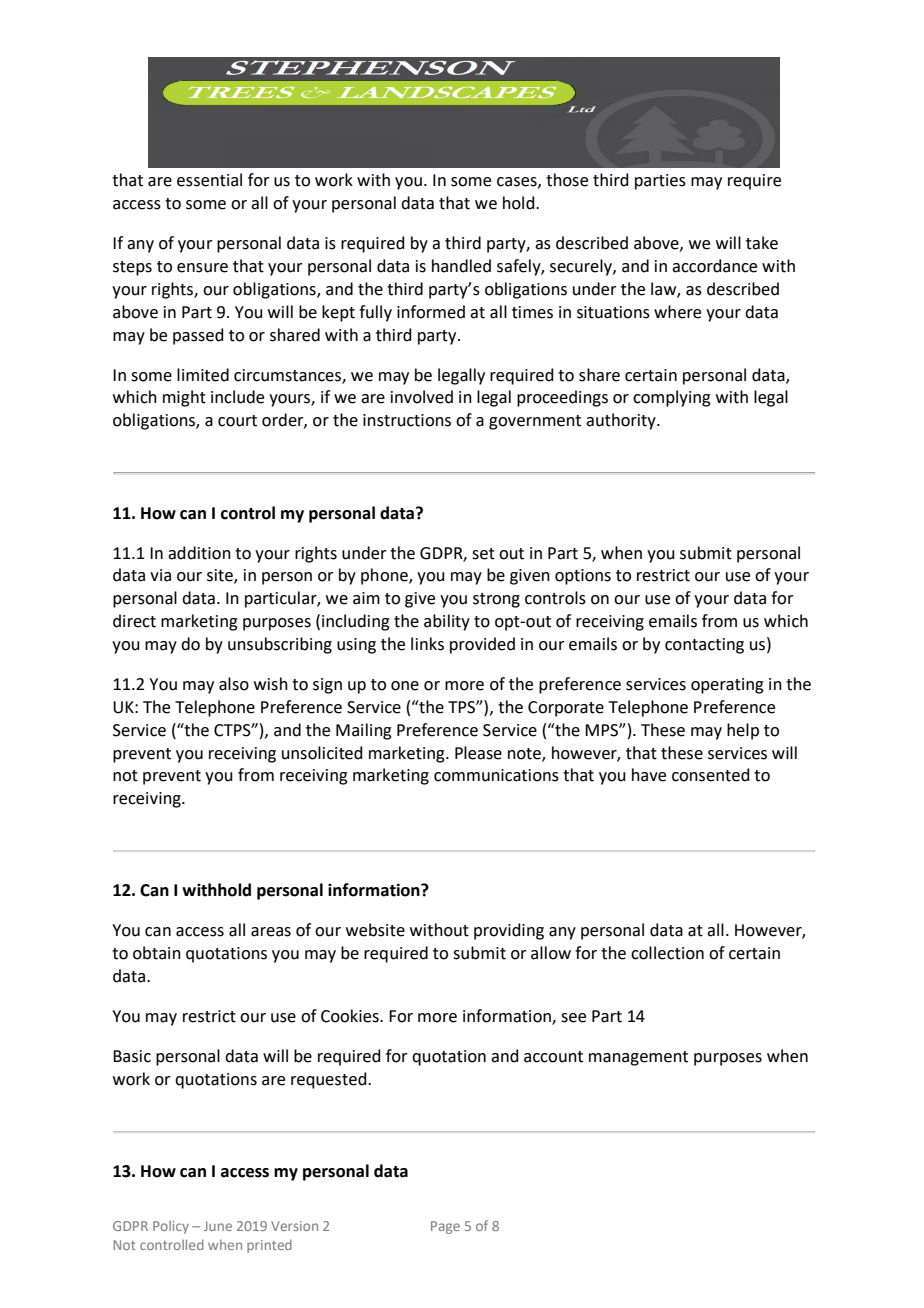  I want to click on obtain, so click(157, 953).
